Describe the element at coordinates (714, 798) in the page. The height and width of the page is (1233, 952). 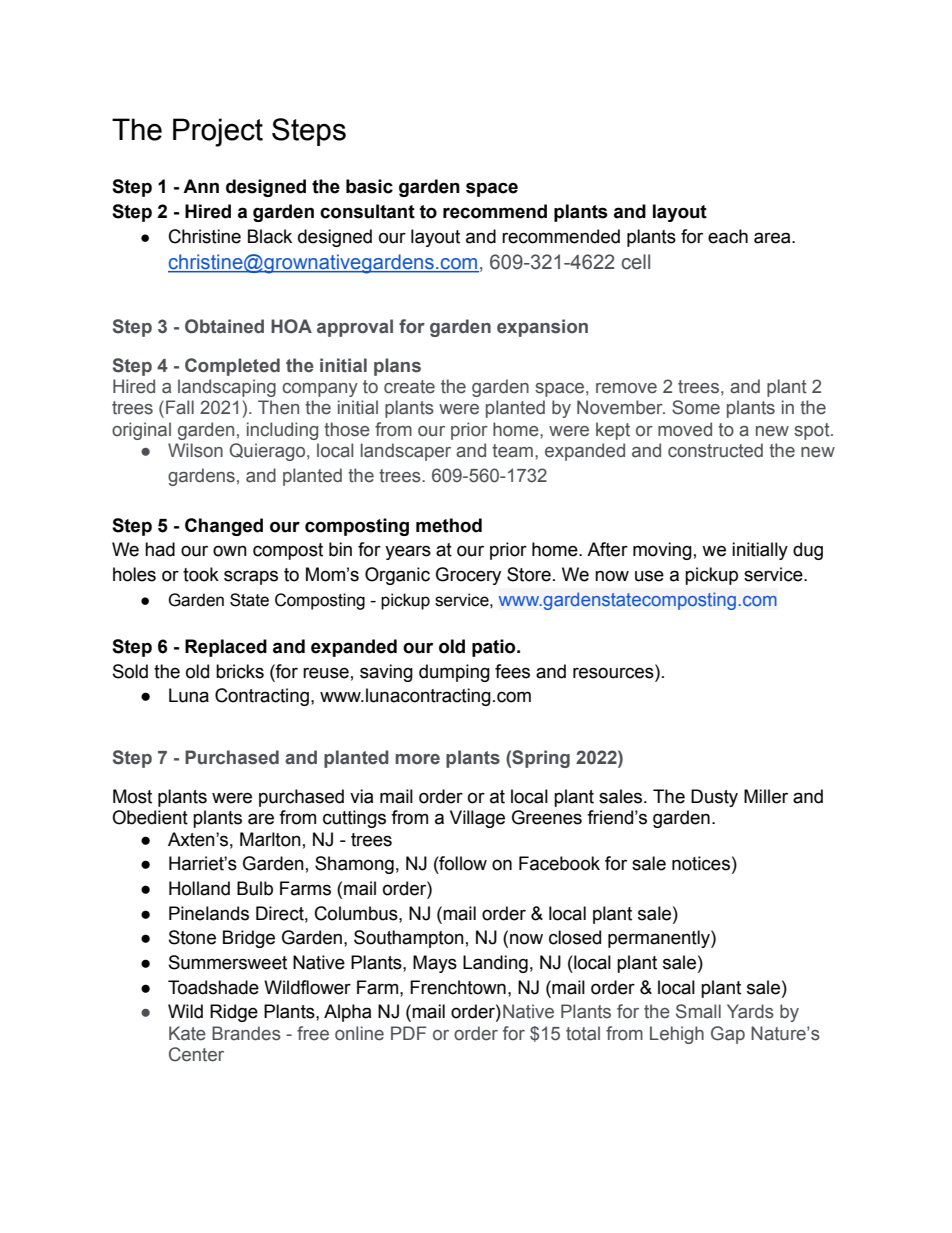
I see `Dusty` at that location.
